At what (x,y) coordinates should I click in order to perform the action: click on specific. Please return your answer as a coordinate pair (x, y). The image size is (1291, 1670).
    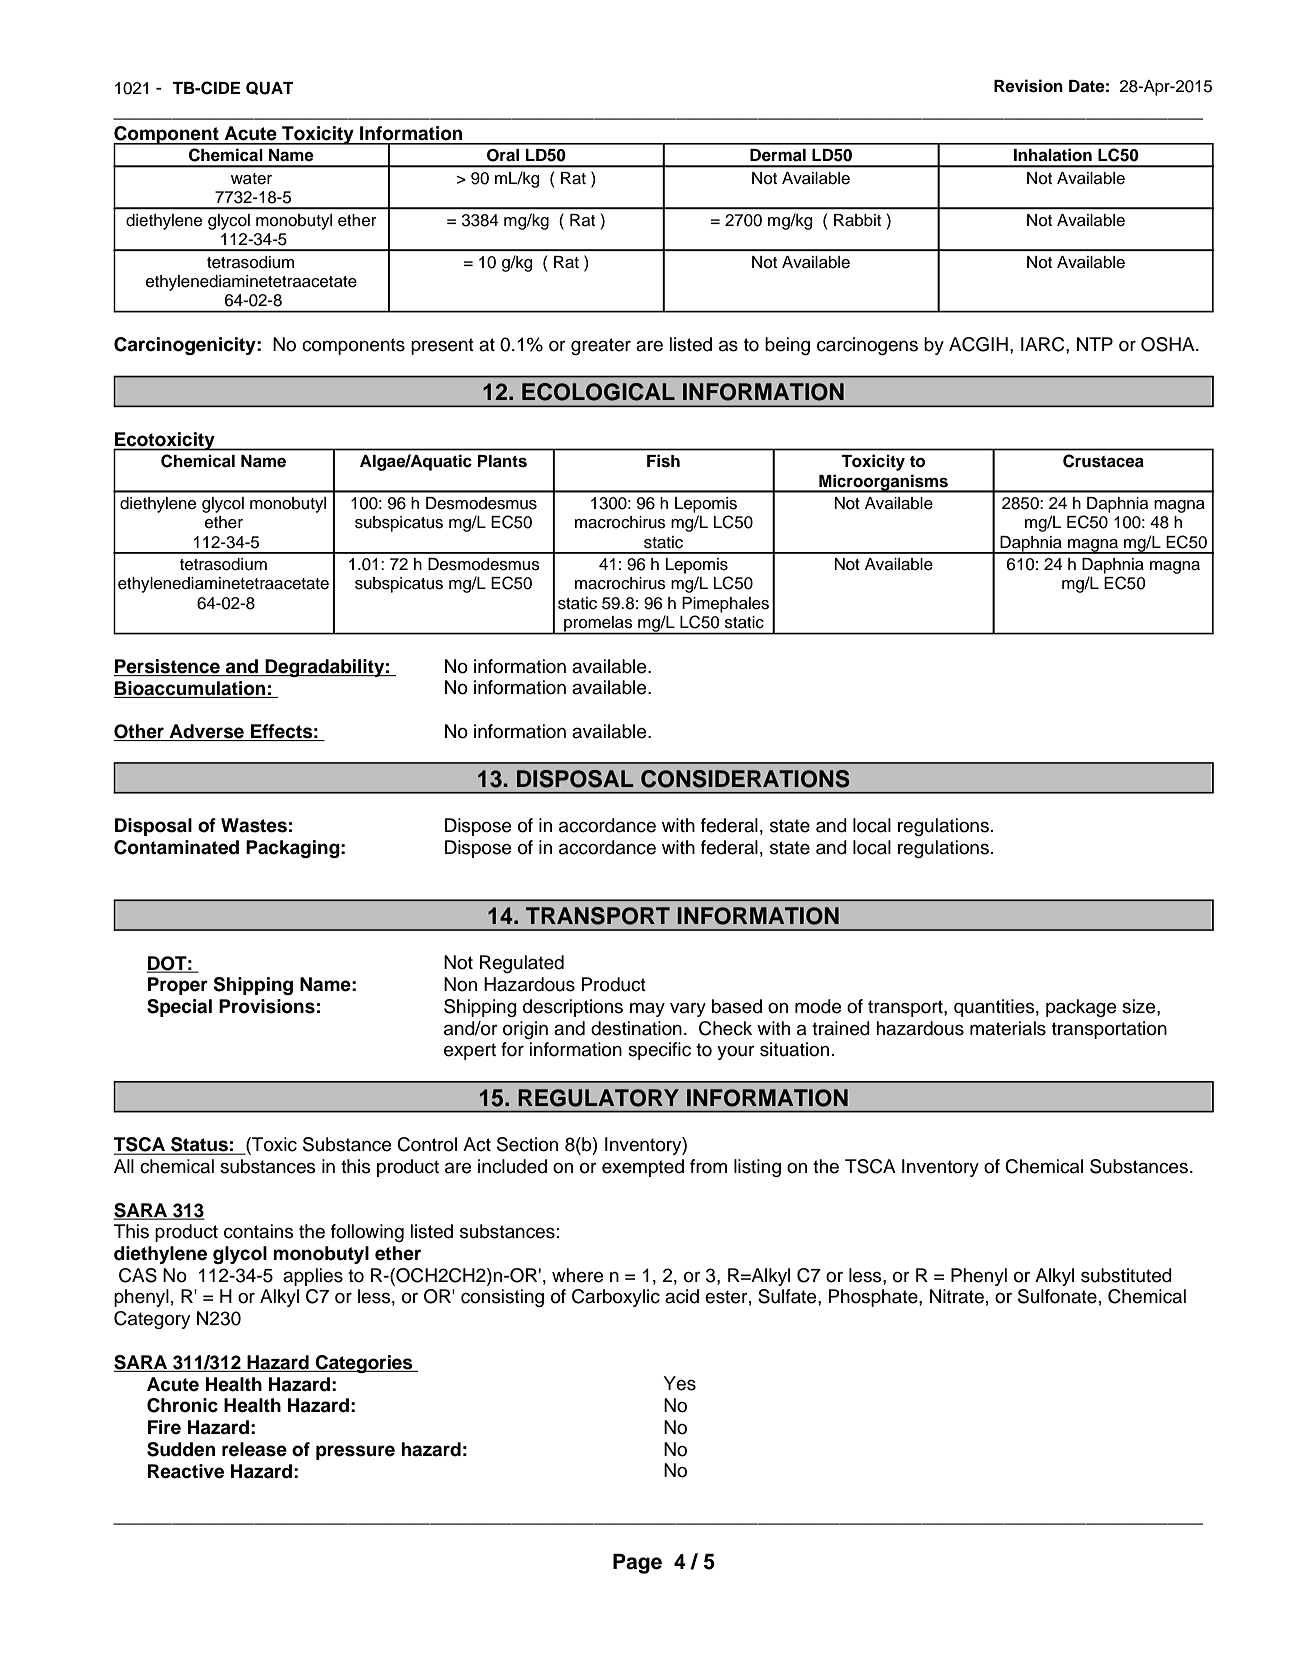
    Looking at the image, I should click on (659, 1051).
